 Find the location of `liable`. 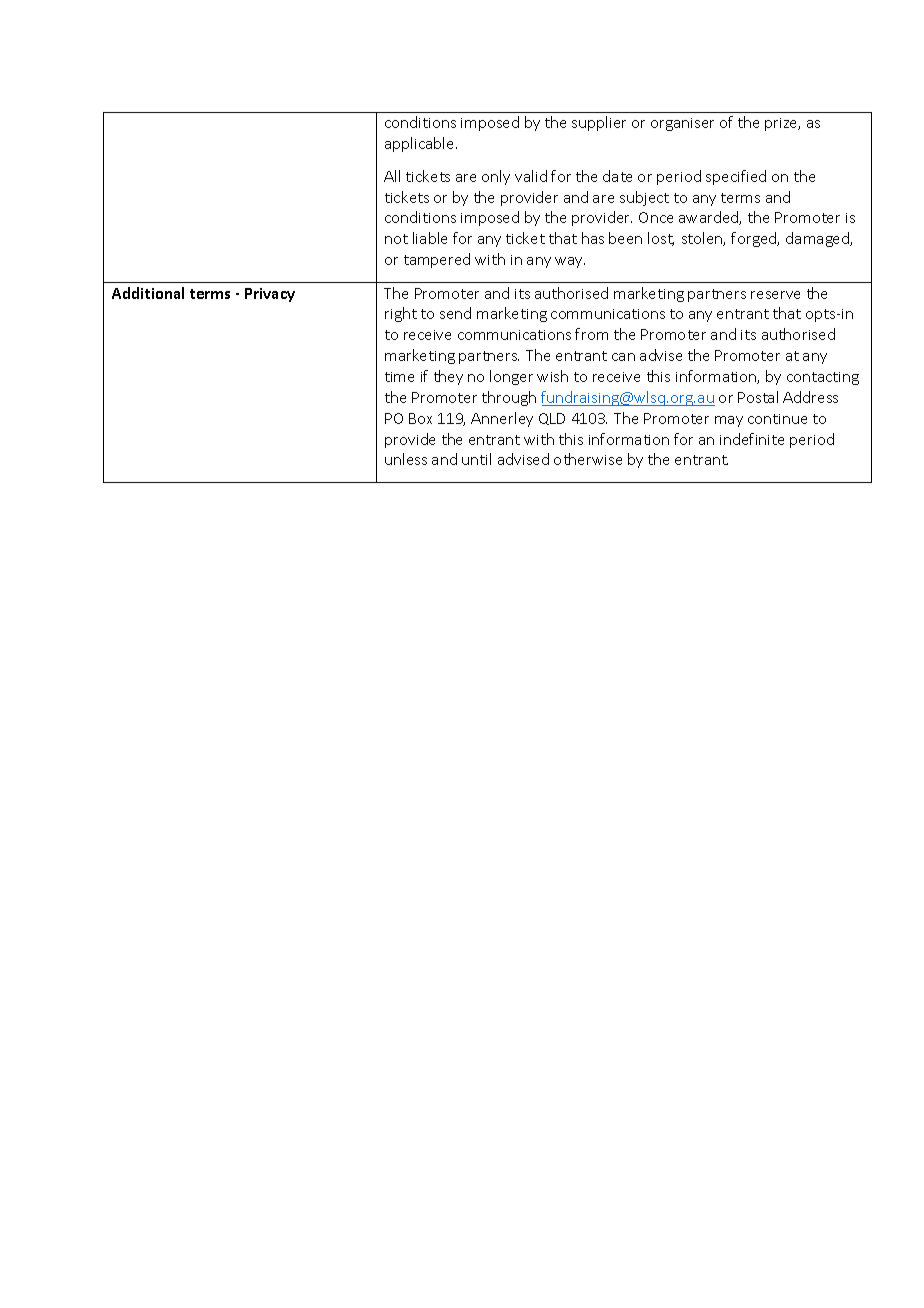

liable is located at coordinates (430, 238).
